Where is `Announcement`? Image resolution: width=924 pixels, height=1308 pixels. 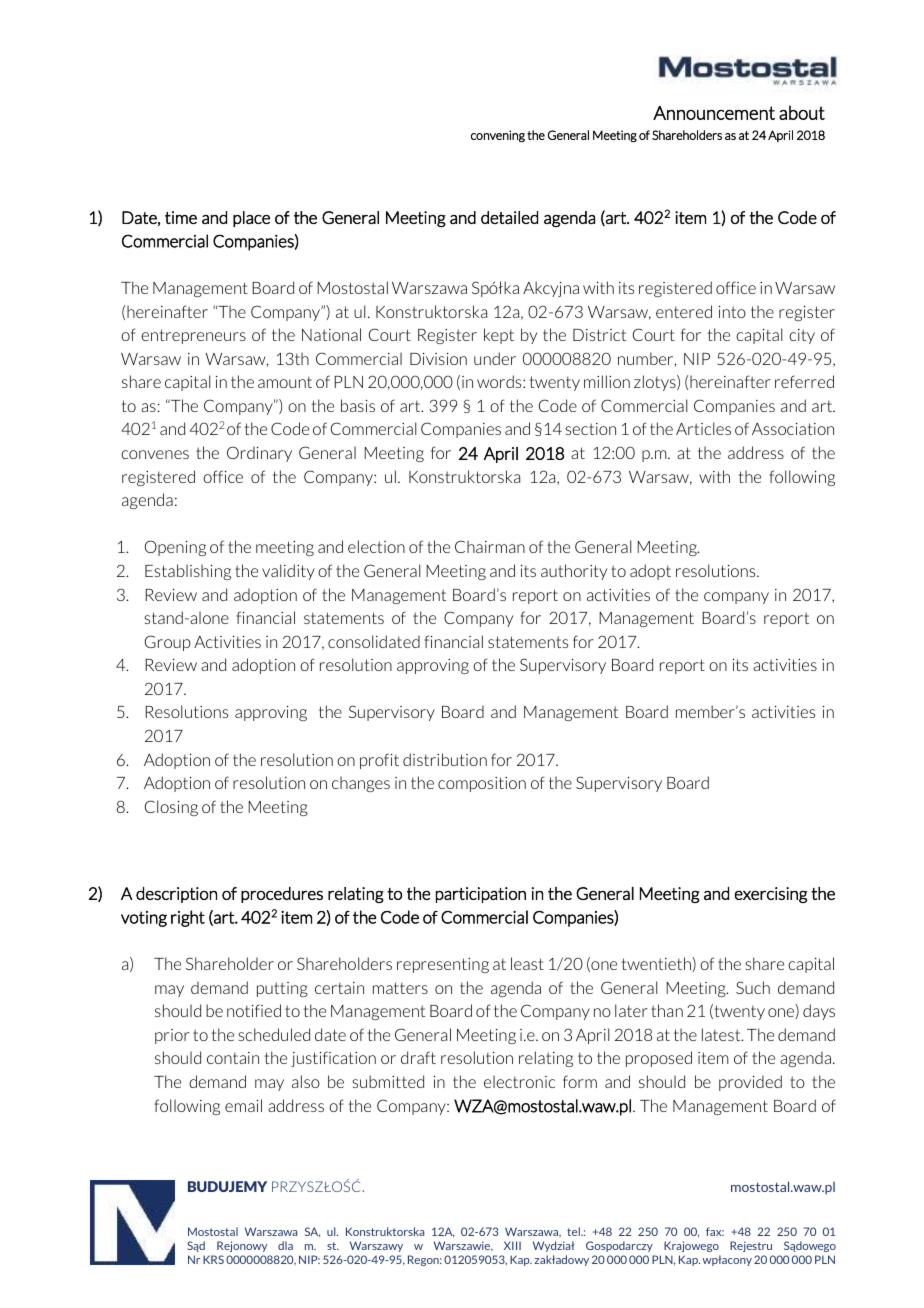 Announcement is located at coordinates (714, 113).
